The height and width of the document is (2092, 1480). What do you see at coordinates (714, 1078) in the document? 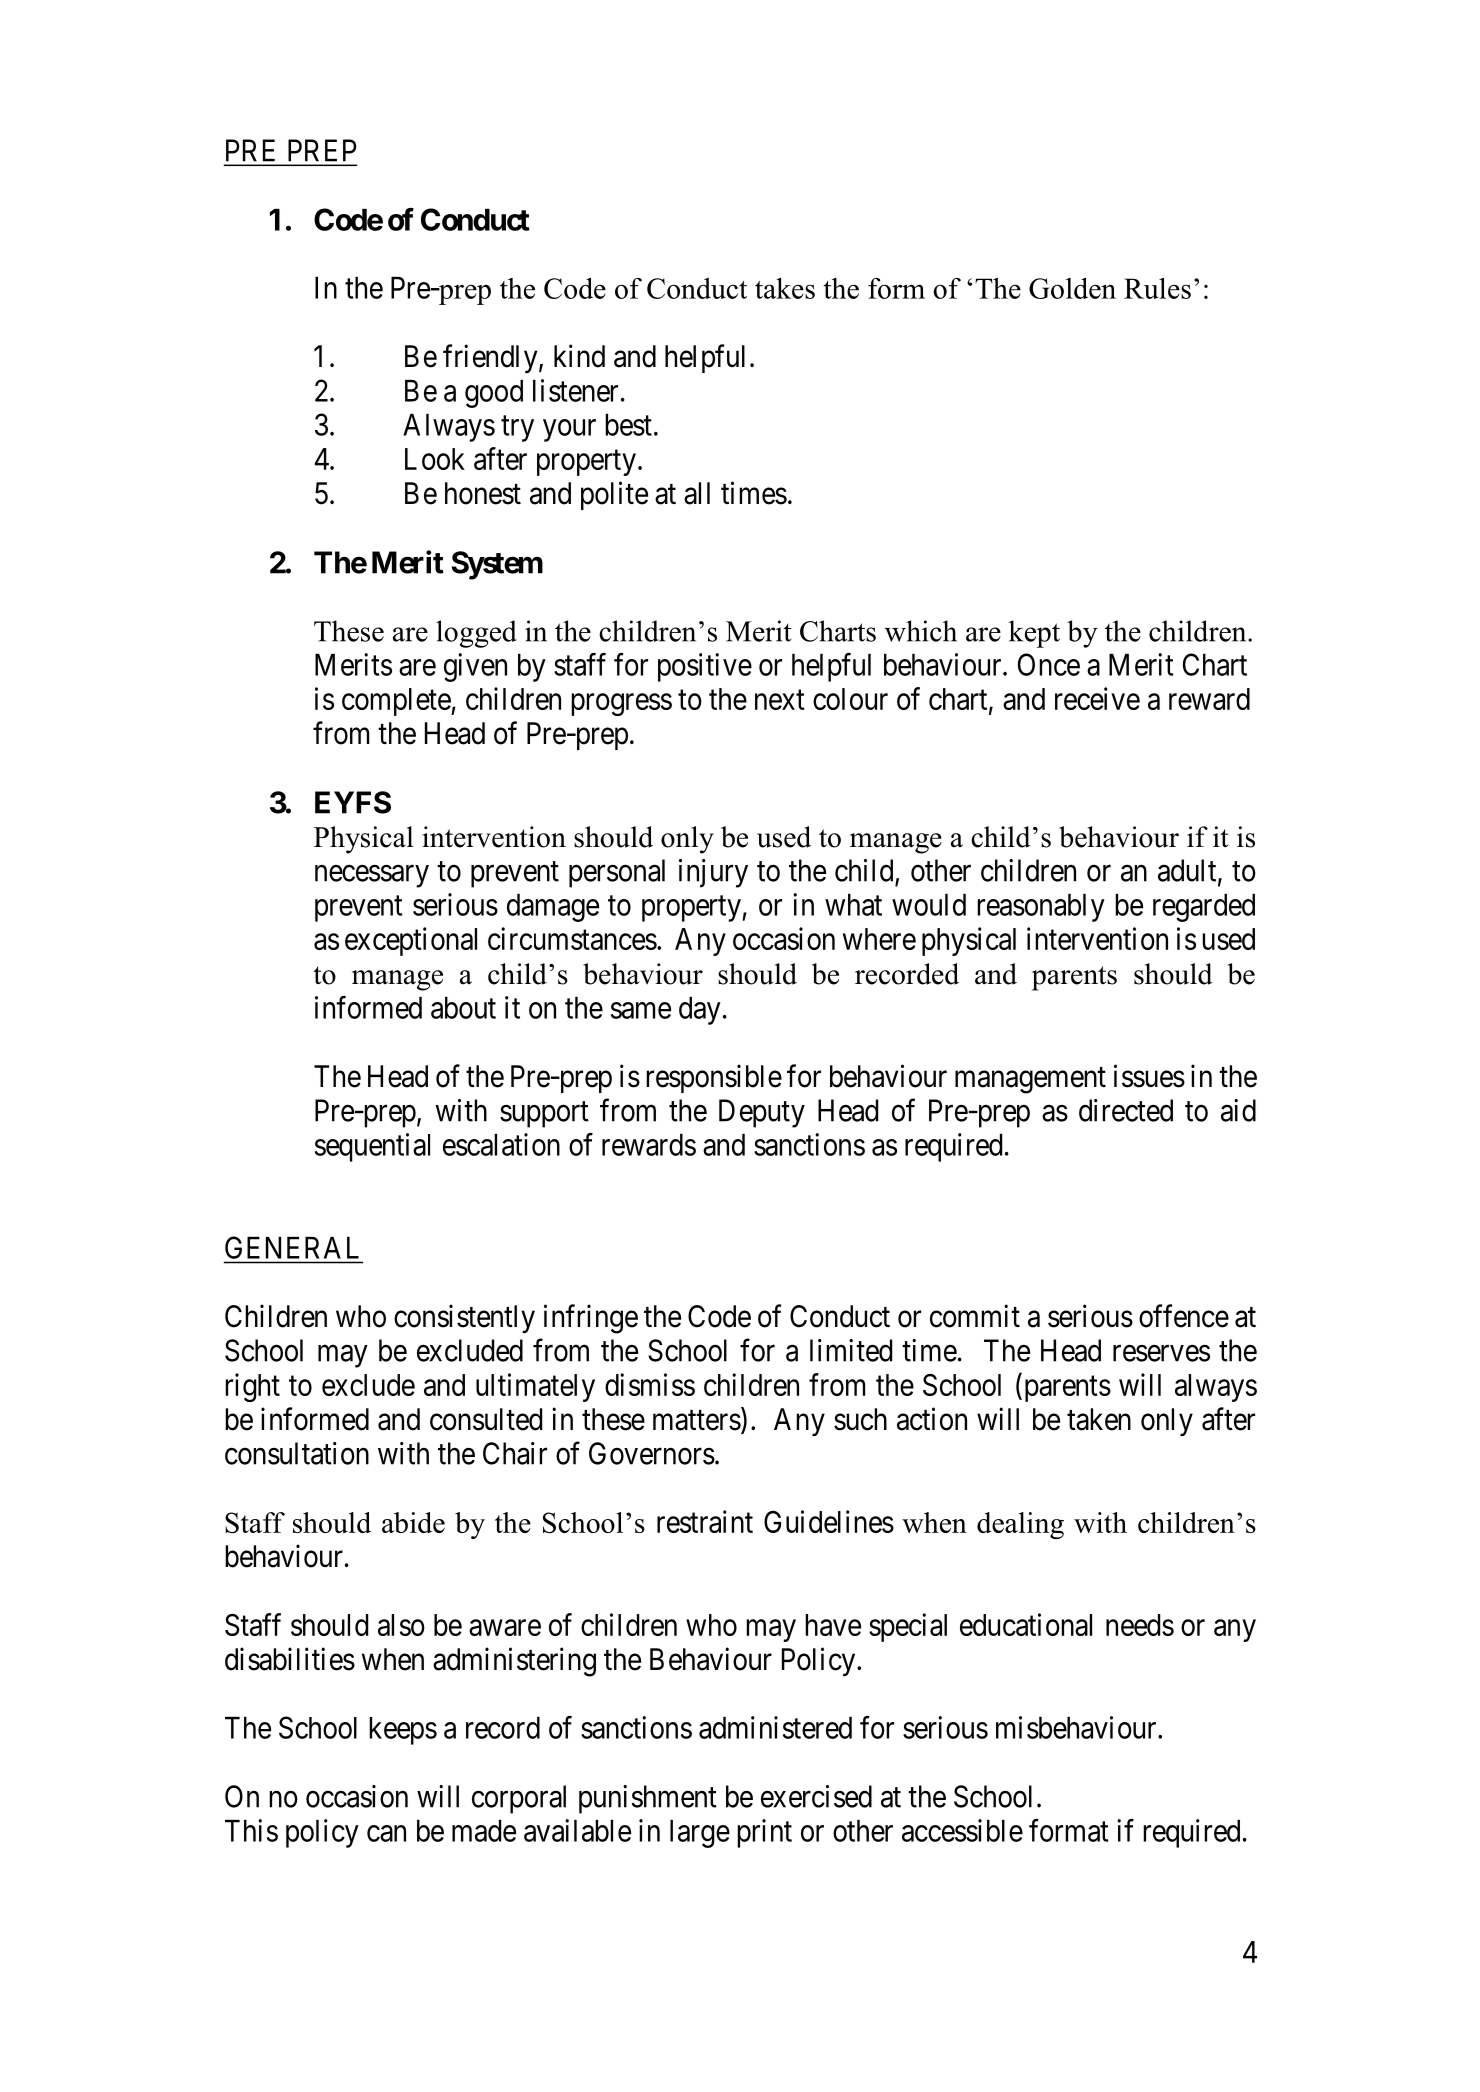
I see `responsible` at bounding box center [714, 1078].
